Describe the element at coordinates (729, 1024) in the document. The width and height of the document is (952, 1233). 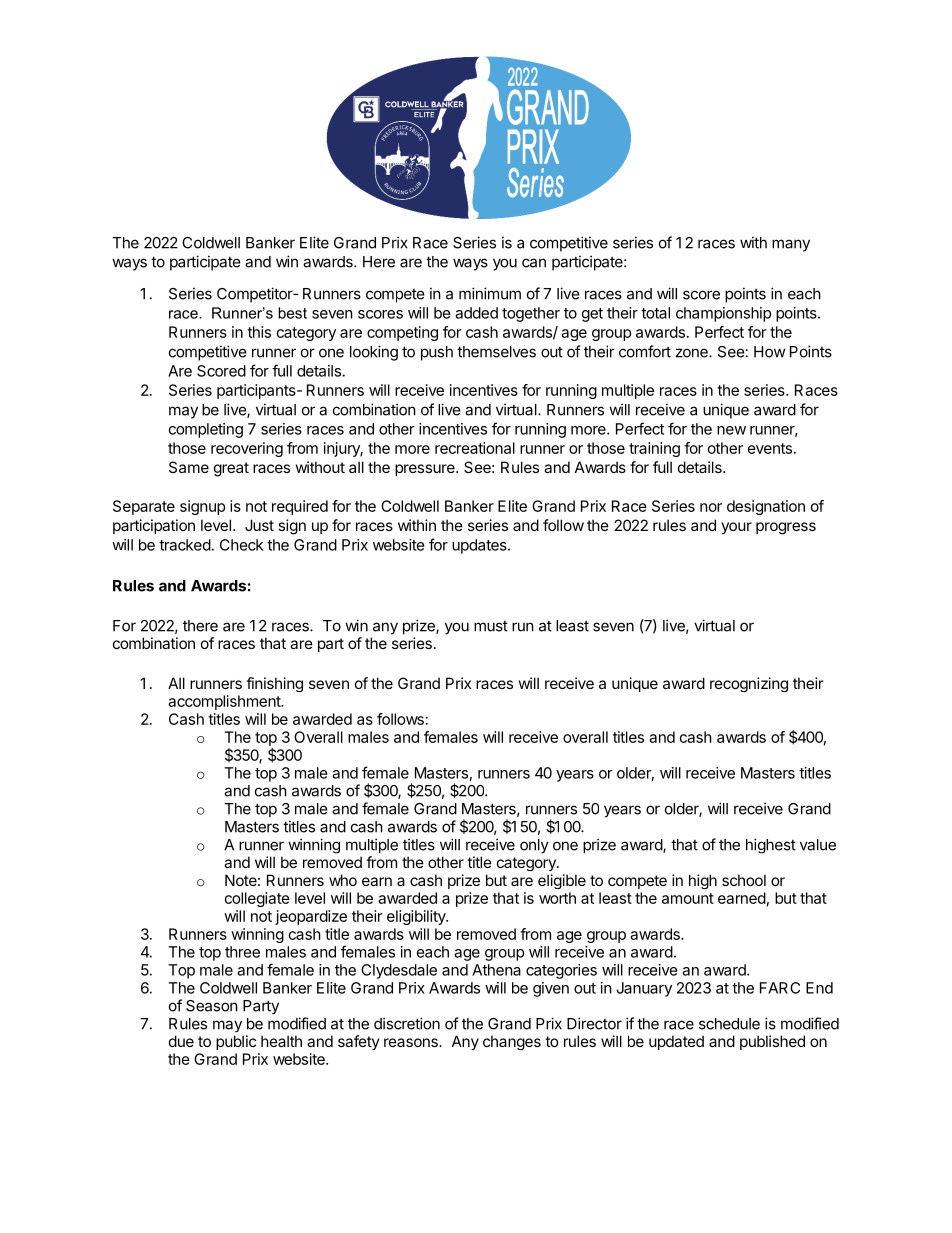
I see `schedule` at that location.
